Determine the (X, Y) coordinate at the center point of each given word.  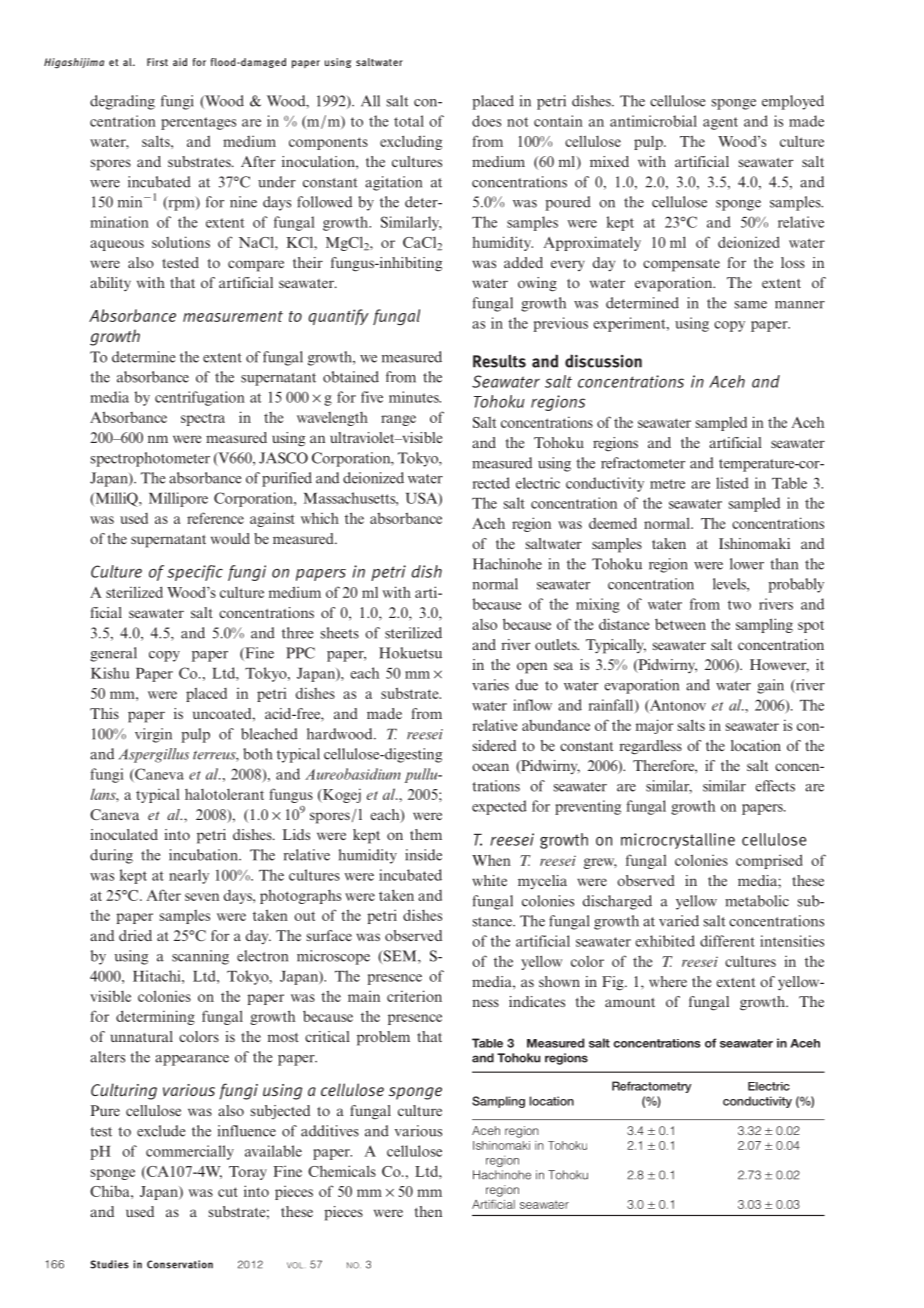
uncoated (223, 713)
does (486, 121)
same (751, 305)
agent (720, 123)
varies (490, 685)
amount (630, 1002)
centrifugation (200, 398)
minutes (415, 397)
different (727, 941)
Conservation (180, 1264)
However (779, 665)
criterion (414, 996)
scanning (200, 957)
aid (180, 62)
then (428, 1211)
